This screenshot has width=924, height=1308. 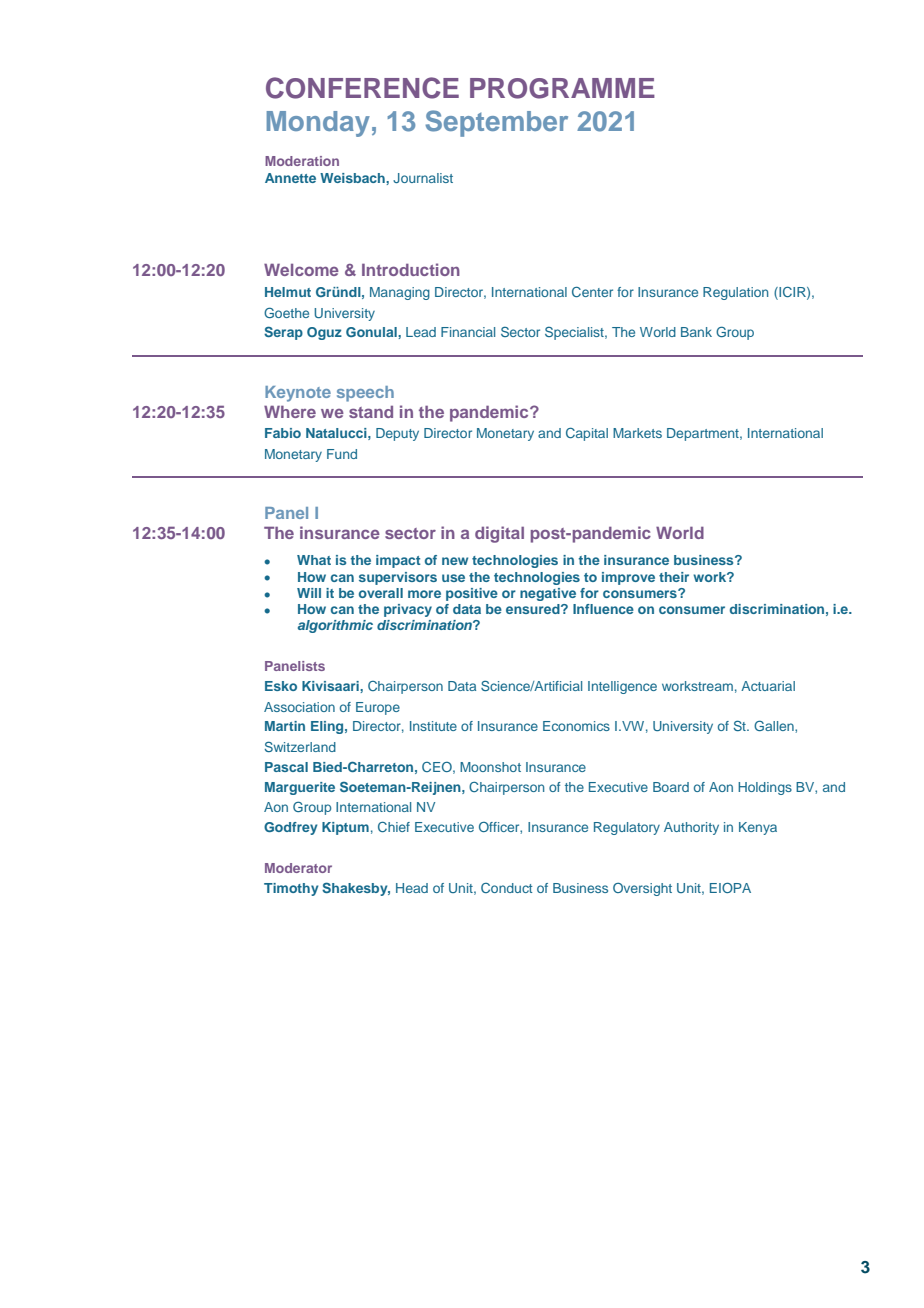 What do you see at coordinates (674, 577) in the screenshot?
I see `their` at bounding box center [674, 577].
